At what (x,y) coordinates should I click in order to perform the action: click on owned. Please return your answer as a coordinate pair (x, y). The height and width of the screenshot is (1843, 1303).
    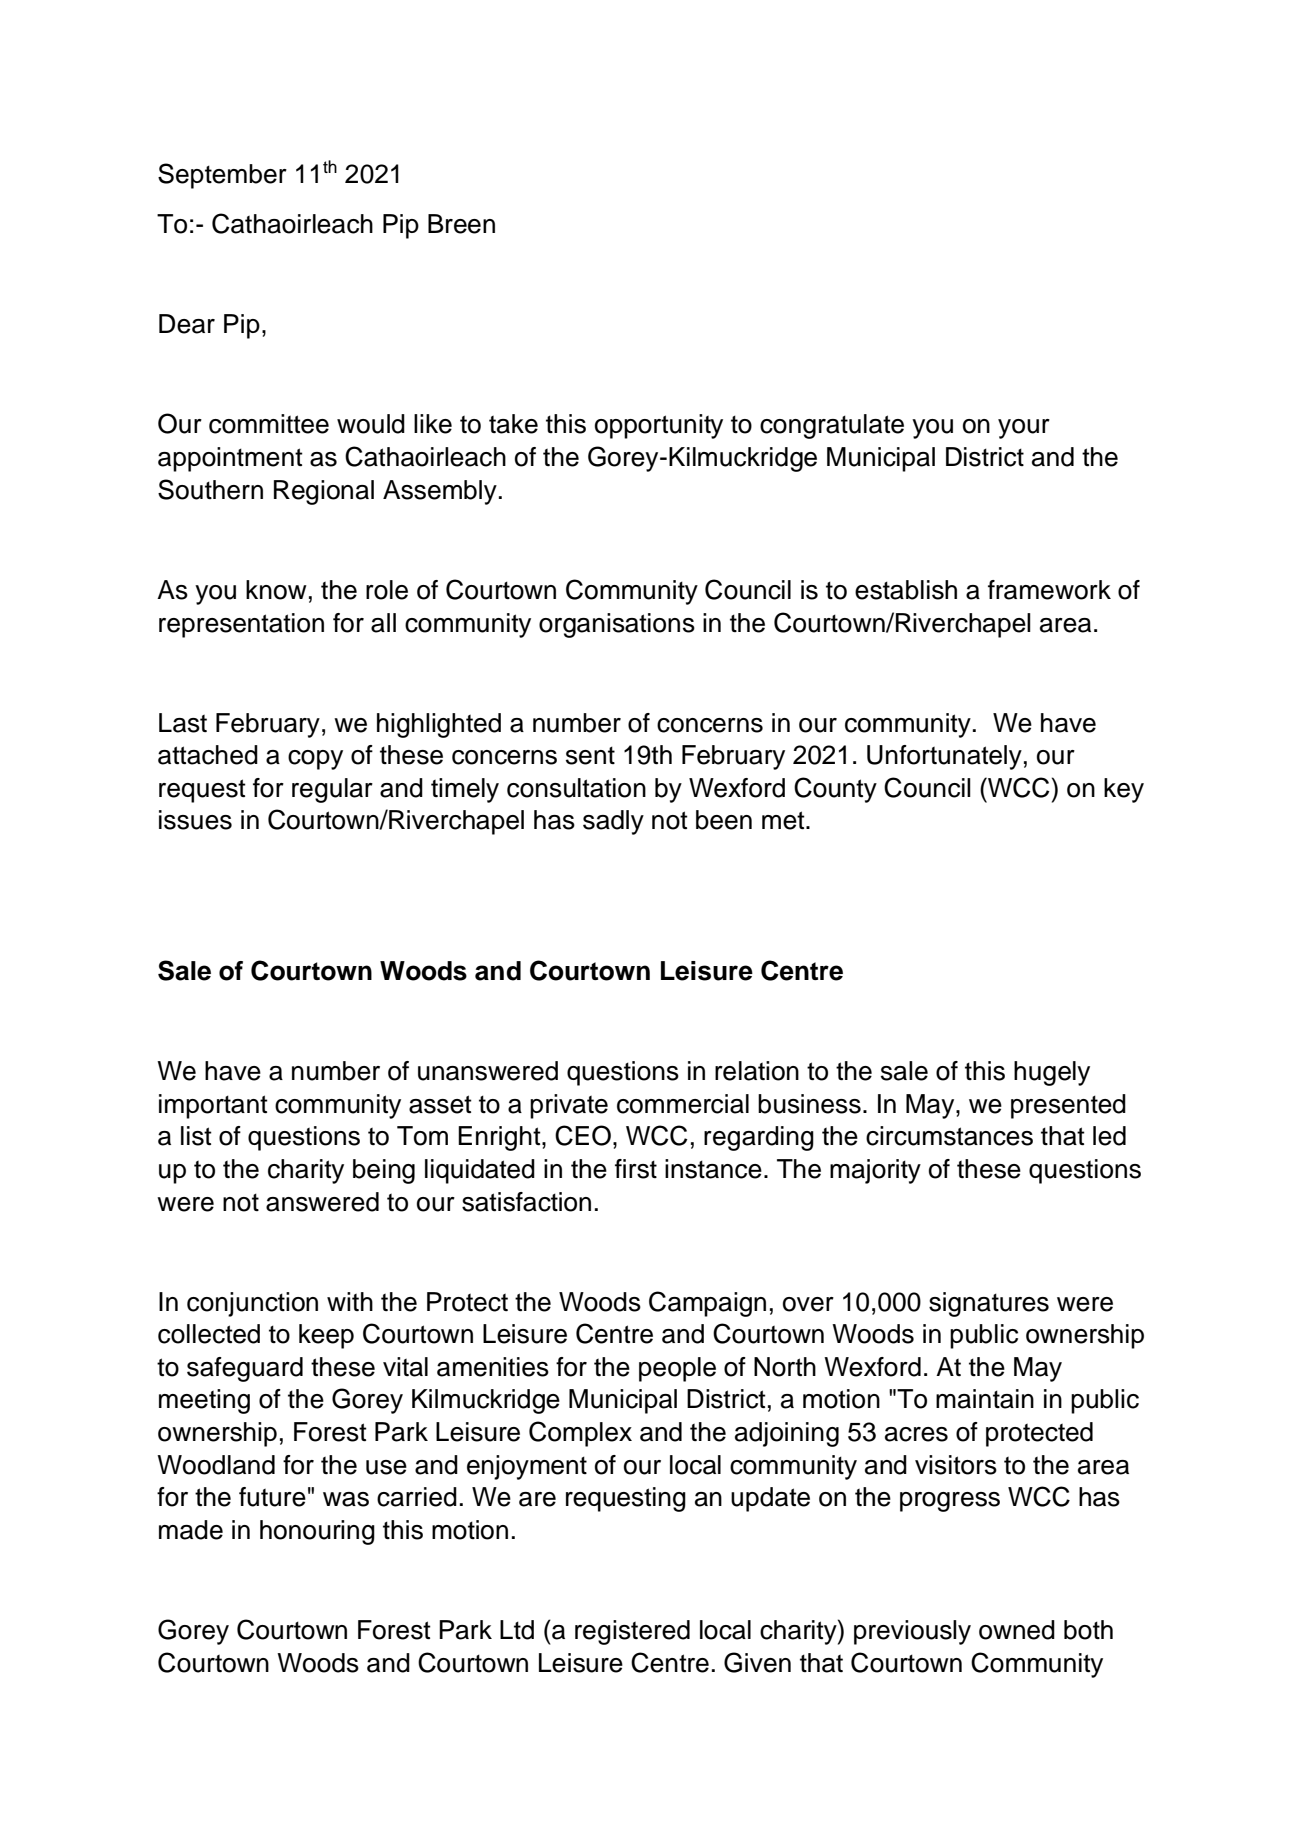
    Looking at the image, I should click on (1017, 1630).
